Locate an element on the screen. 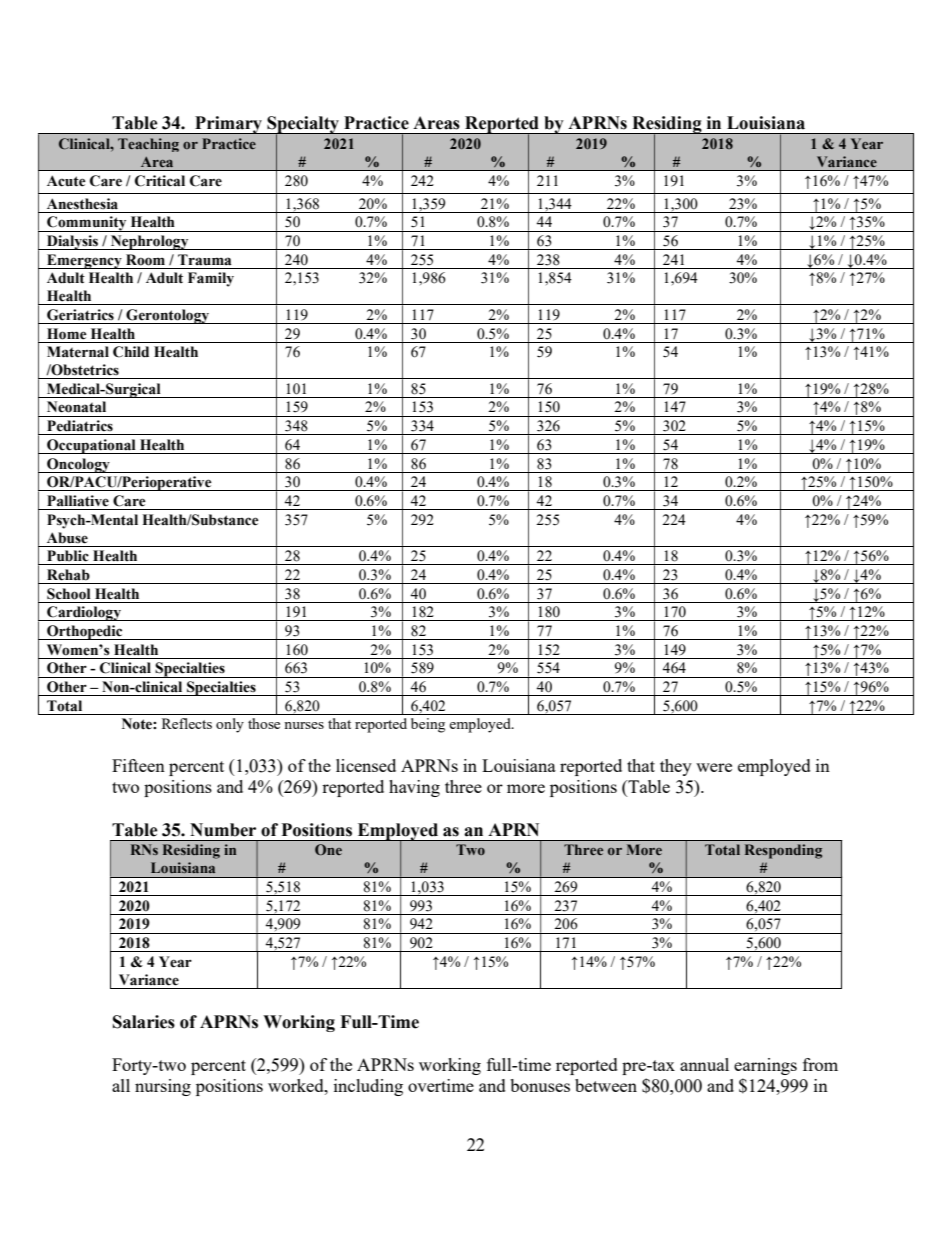  Fifteen is located at coordinates (138, 765).
